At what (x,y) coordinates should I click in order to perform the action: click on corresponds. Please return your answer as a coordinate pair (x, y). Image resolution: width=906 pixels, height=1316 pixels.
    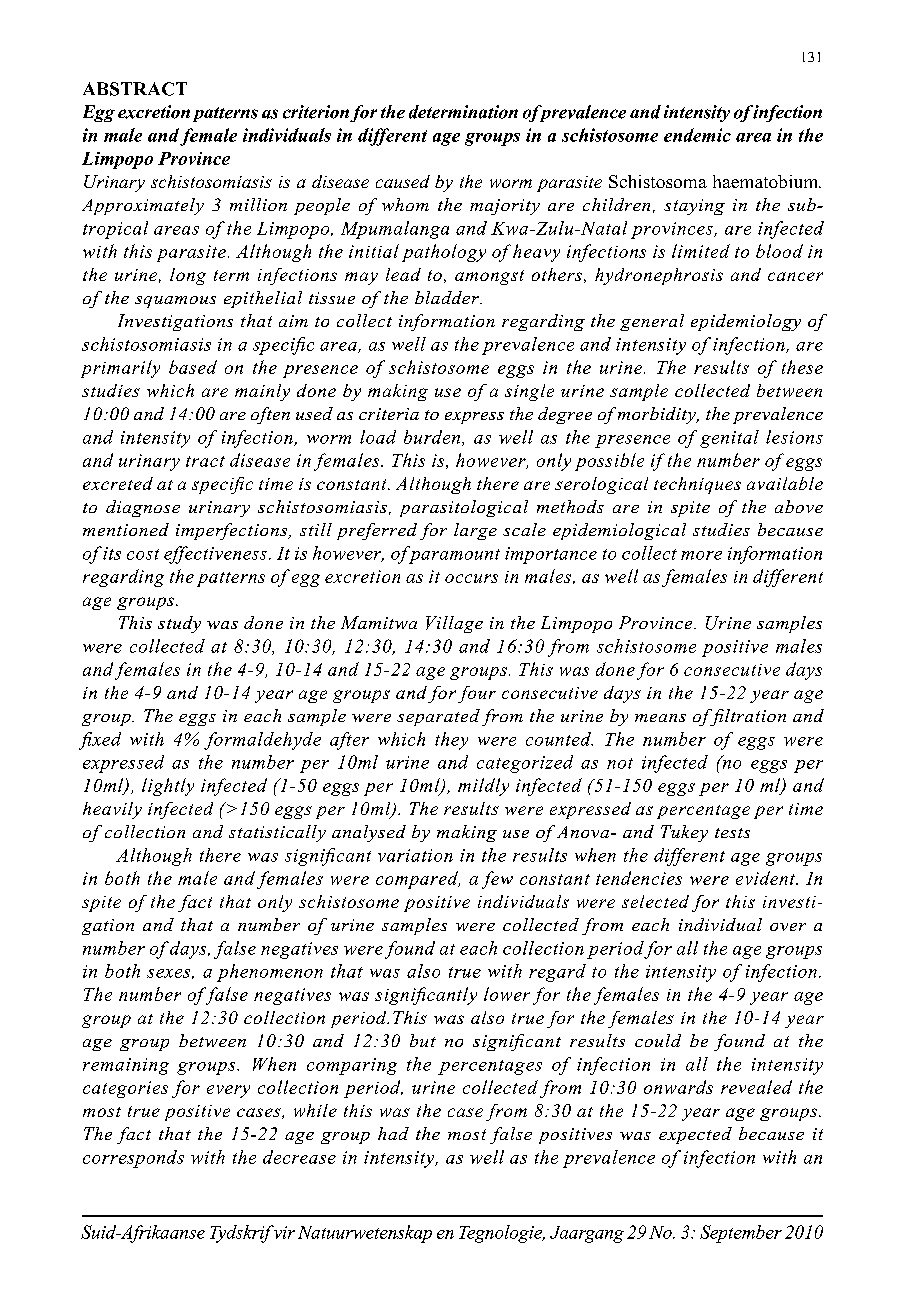
    Looking at the image, I should click on (133, 1159).
